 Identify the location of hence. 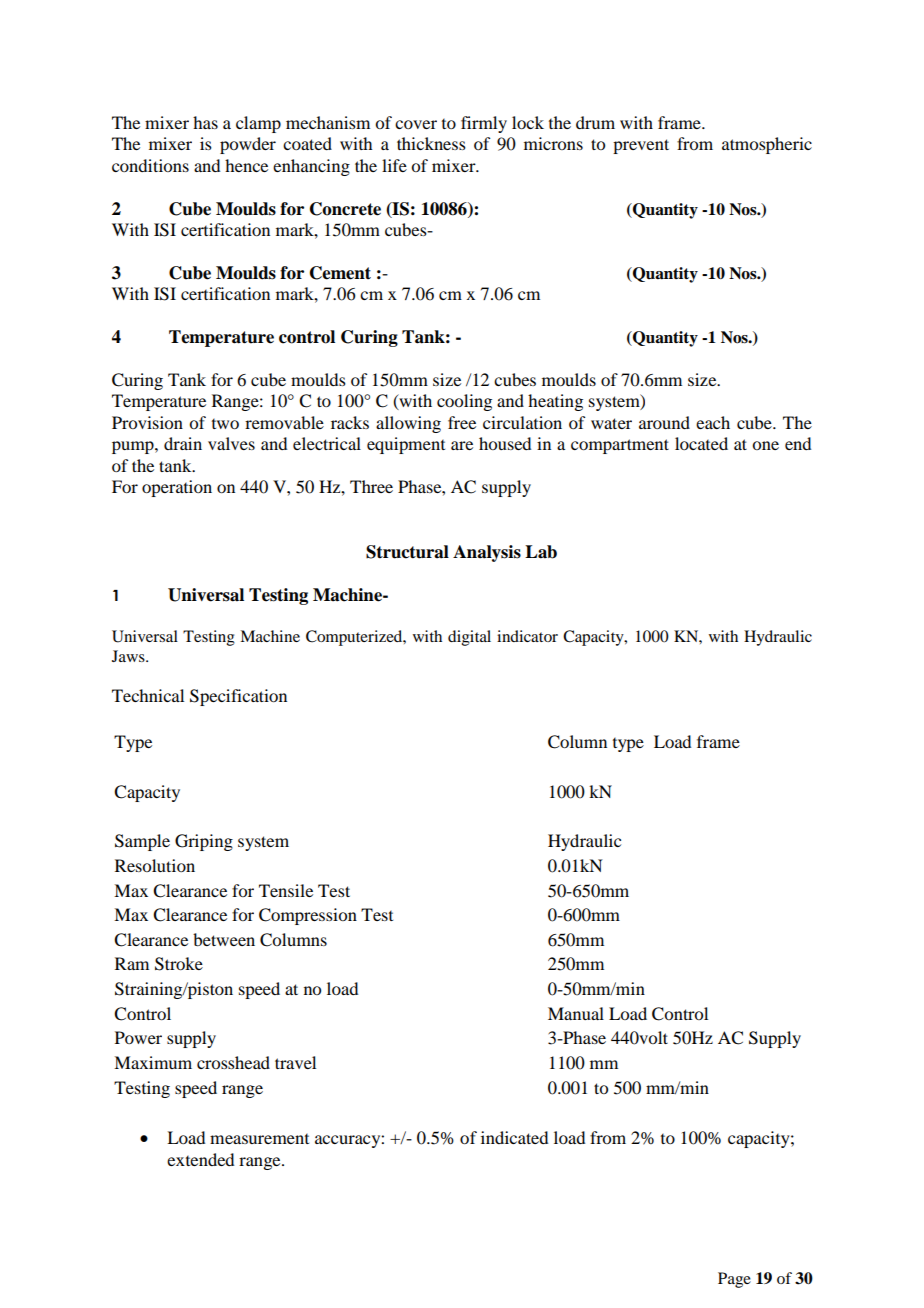
(246, 165).
